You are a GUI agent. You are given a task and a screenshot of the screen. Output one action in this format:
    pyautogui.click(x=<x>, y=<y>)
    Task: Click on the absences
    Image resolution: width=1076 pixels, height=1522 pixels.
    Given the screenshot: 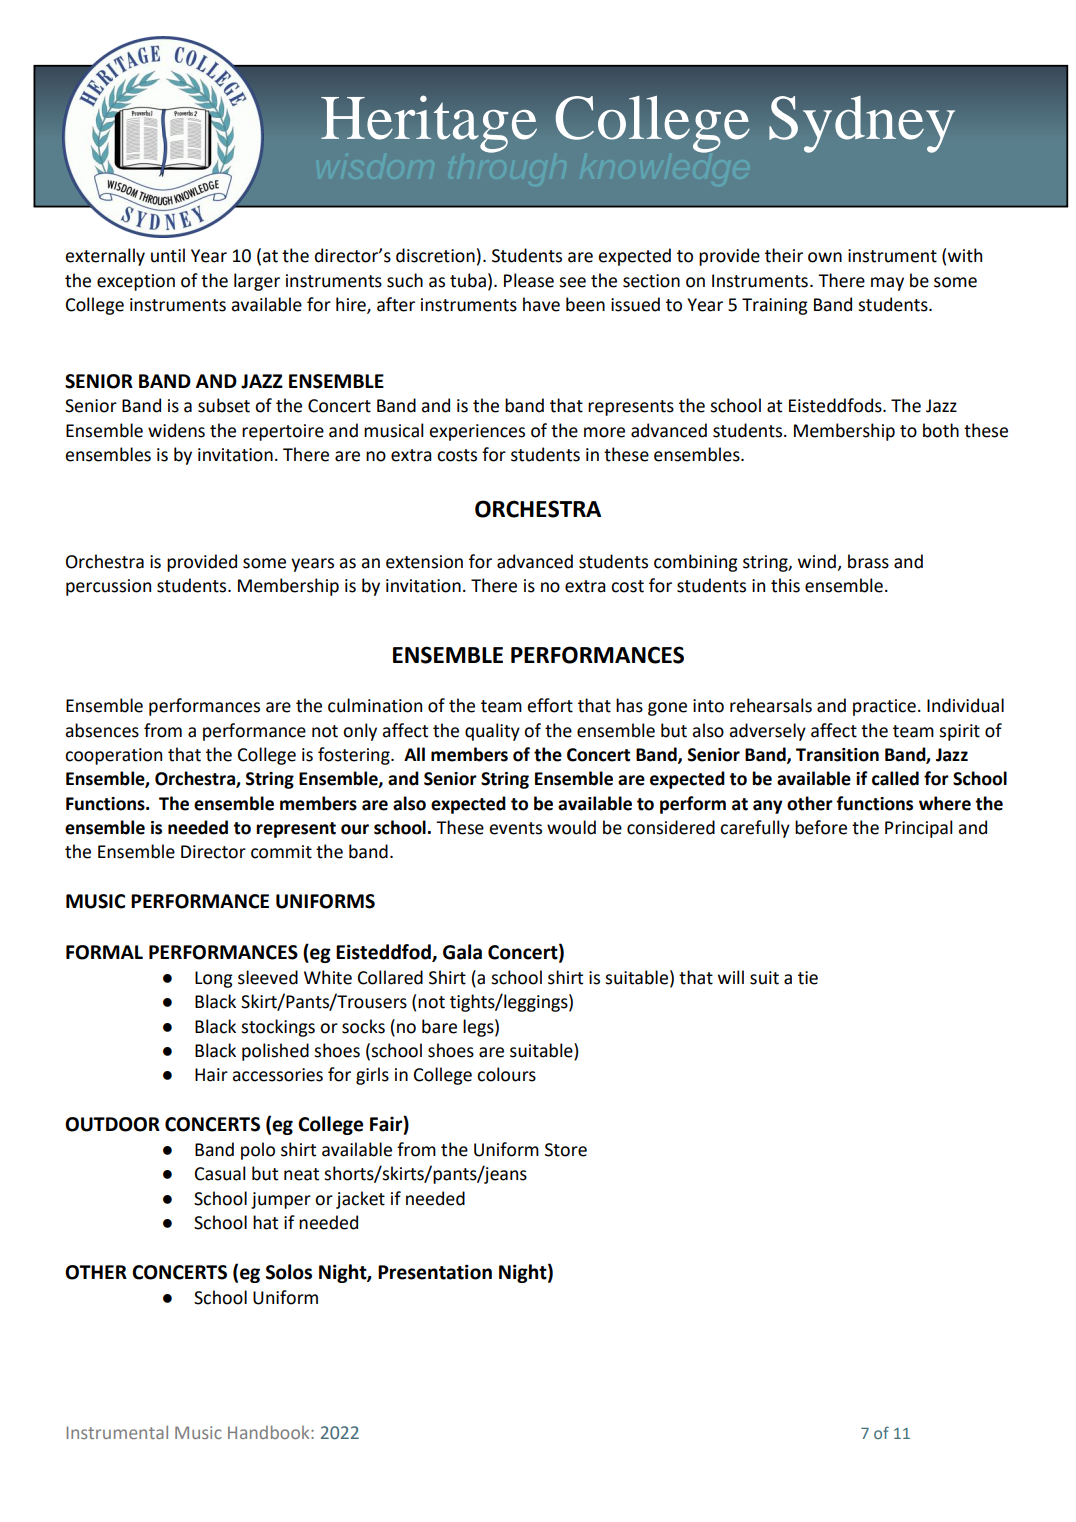 What is the action you would take?
    pyautogui.click(x=102, y=730)
